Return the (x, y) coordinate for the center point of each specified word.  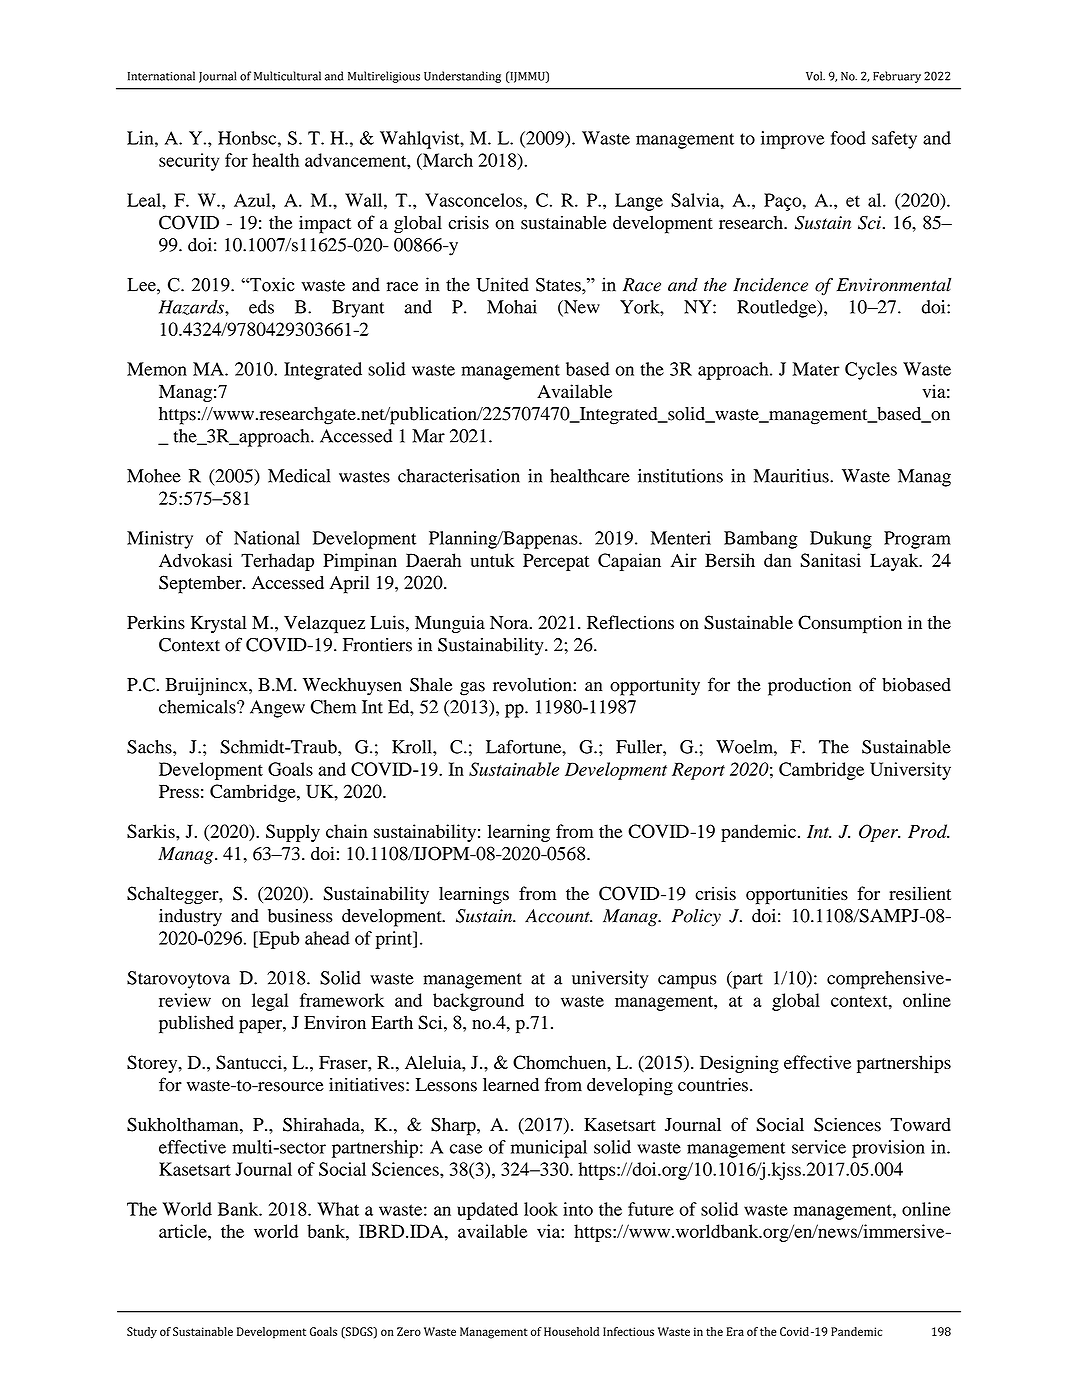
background (478, 1002)
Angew (277, 709)
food (848, 138)
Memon (157, 369)
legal (270, 1002)
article (184, 1231)
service (819, 1147)
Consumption (850, 624)
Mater (816, 369)
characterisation (459, 476)
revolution (533, 685)
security (189, 162)
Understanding (462, 77)
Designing (739, 1064)
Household (571, 1331)
